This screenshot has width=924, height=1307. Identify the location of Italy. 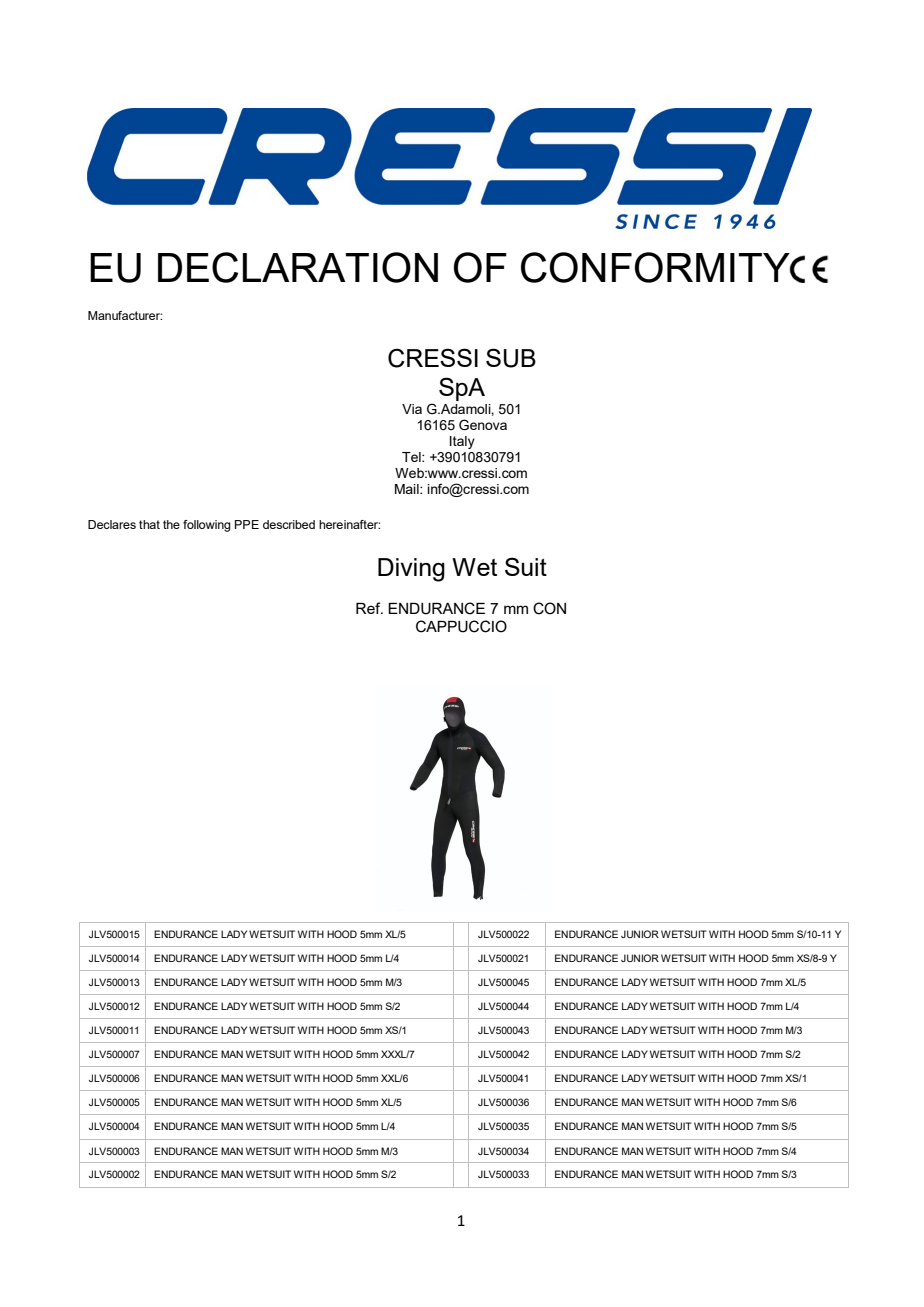
(462, 442).
